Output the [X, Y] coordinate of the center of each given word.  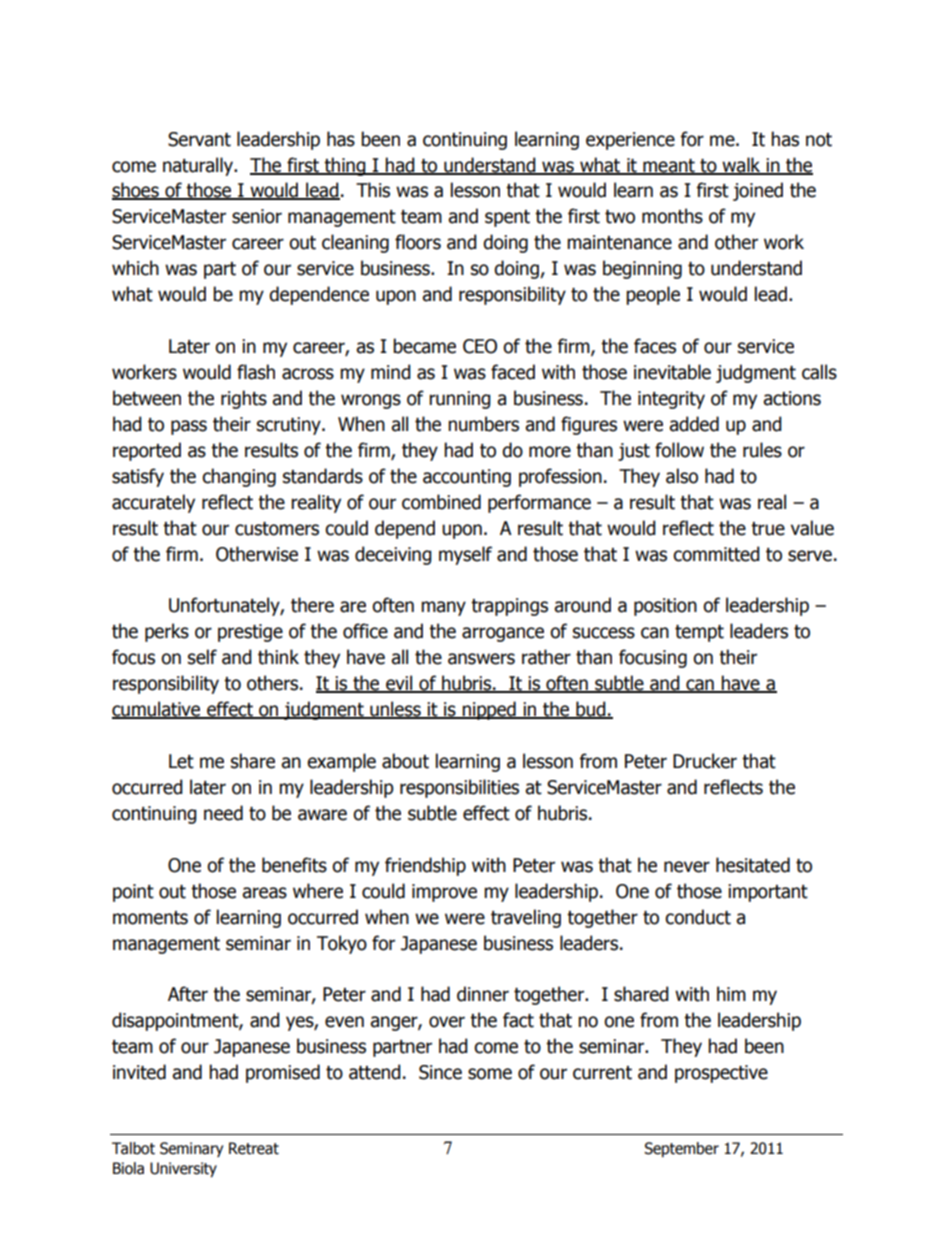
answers [481, 659]
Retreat [254, 1148]
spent [507, 218]
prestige [250, 633]
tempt [699, 633]
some [490, 1074]
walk [741, 165]
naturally [199, 166]
